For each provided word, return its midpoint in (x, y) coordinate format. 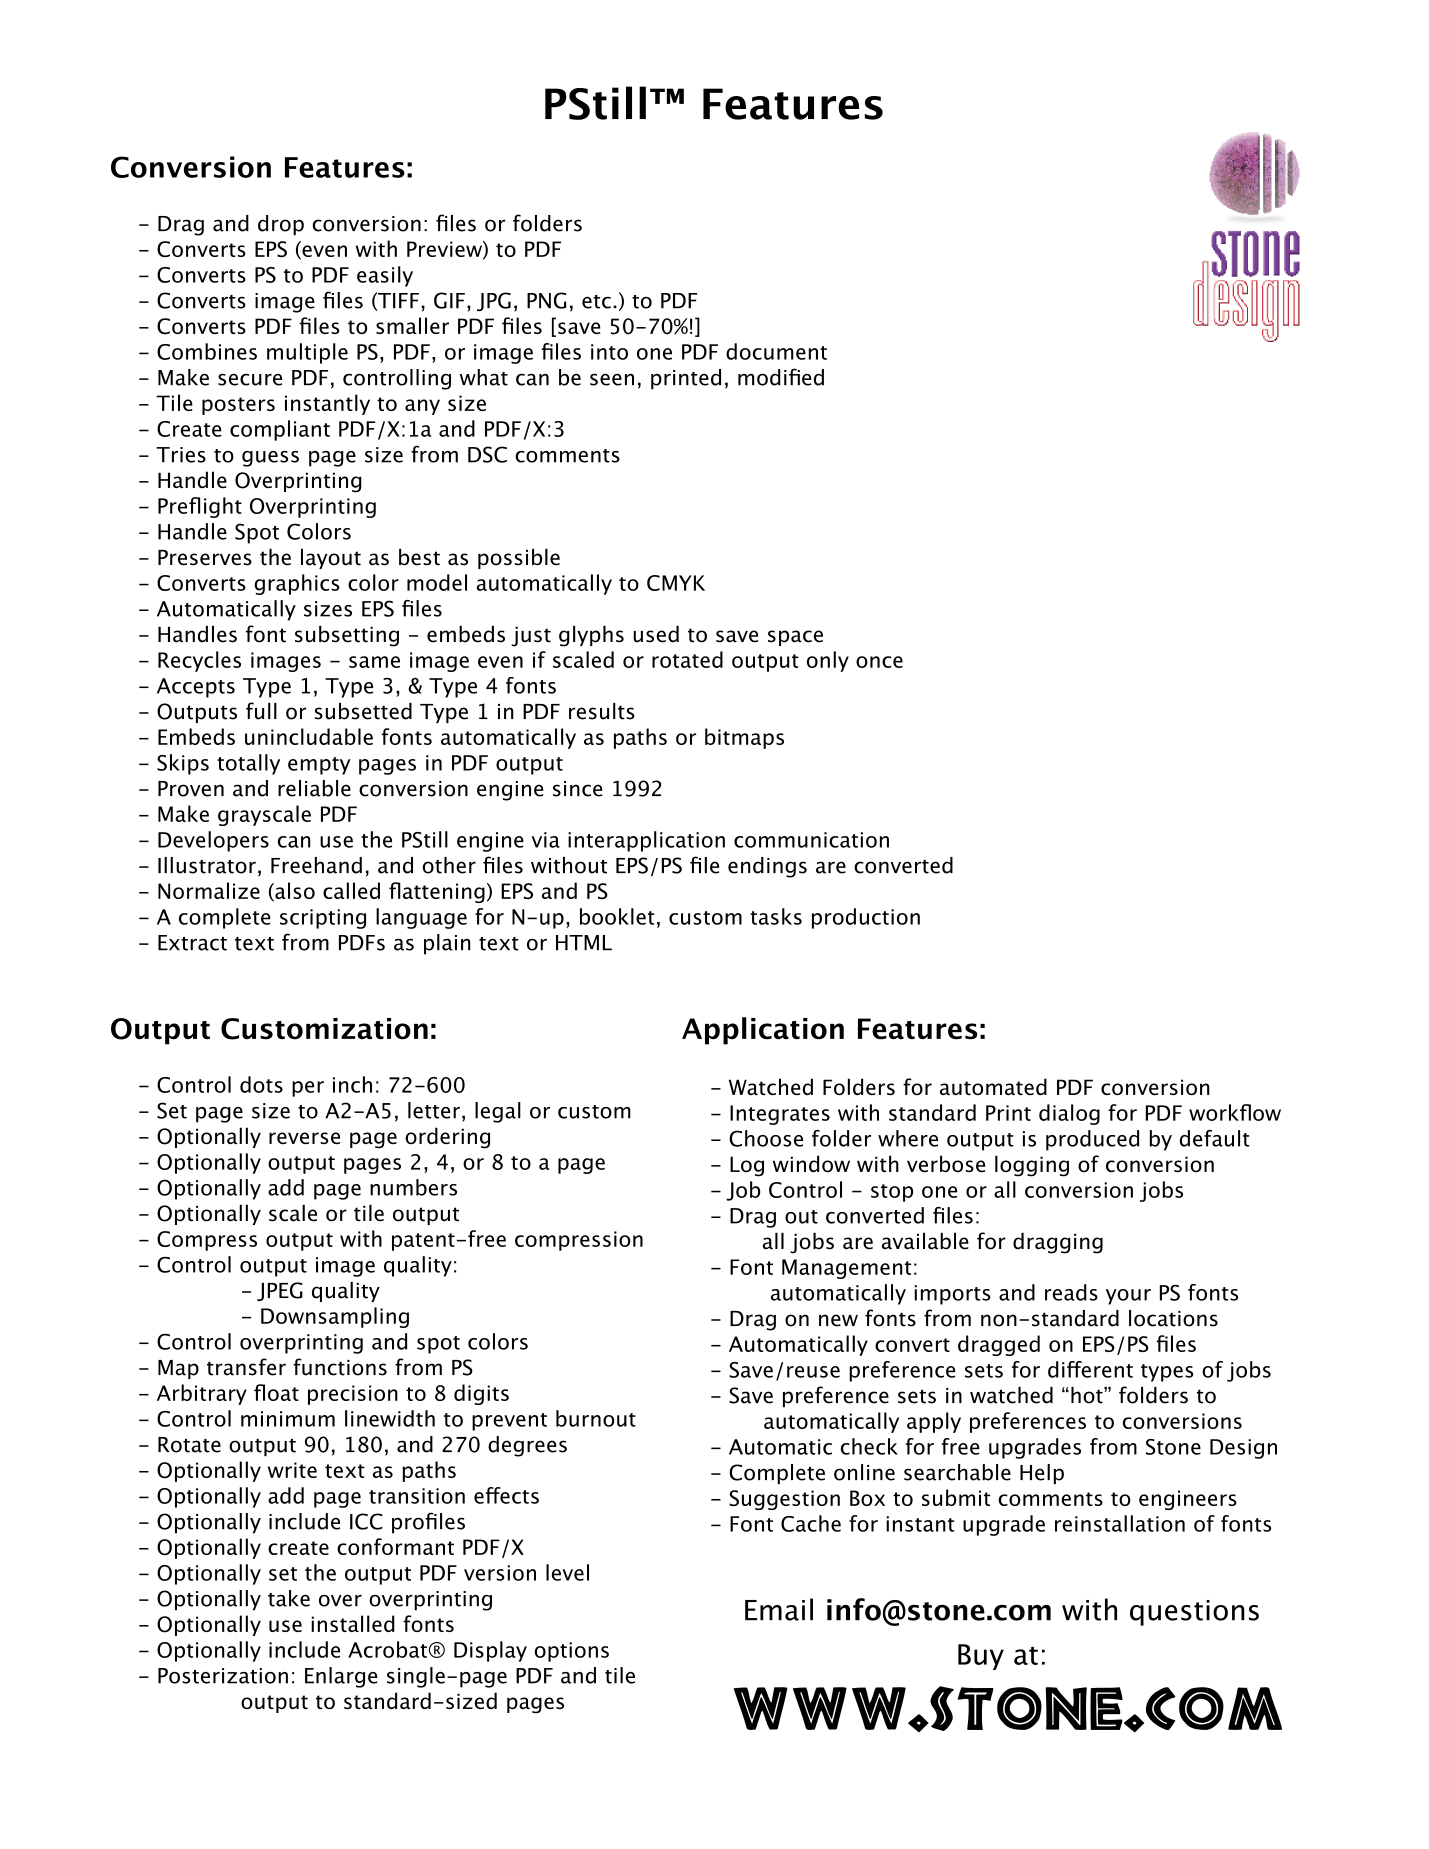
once (879, 662)
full (261, 711)
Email (779, 1609)
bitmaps (744, 738)
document (776, 351)
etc (596, 302)
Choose (766, 1138)
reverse (304, 1138)
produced (1092, 1140)
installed (353, 1623)
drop (281, 225)
